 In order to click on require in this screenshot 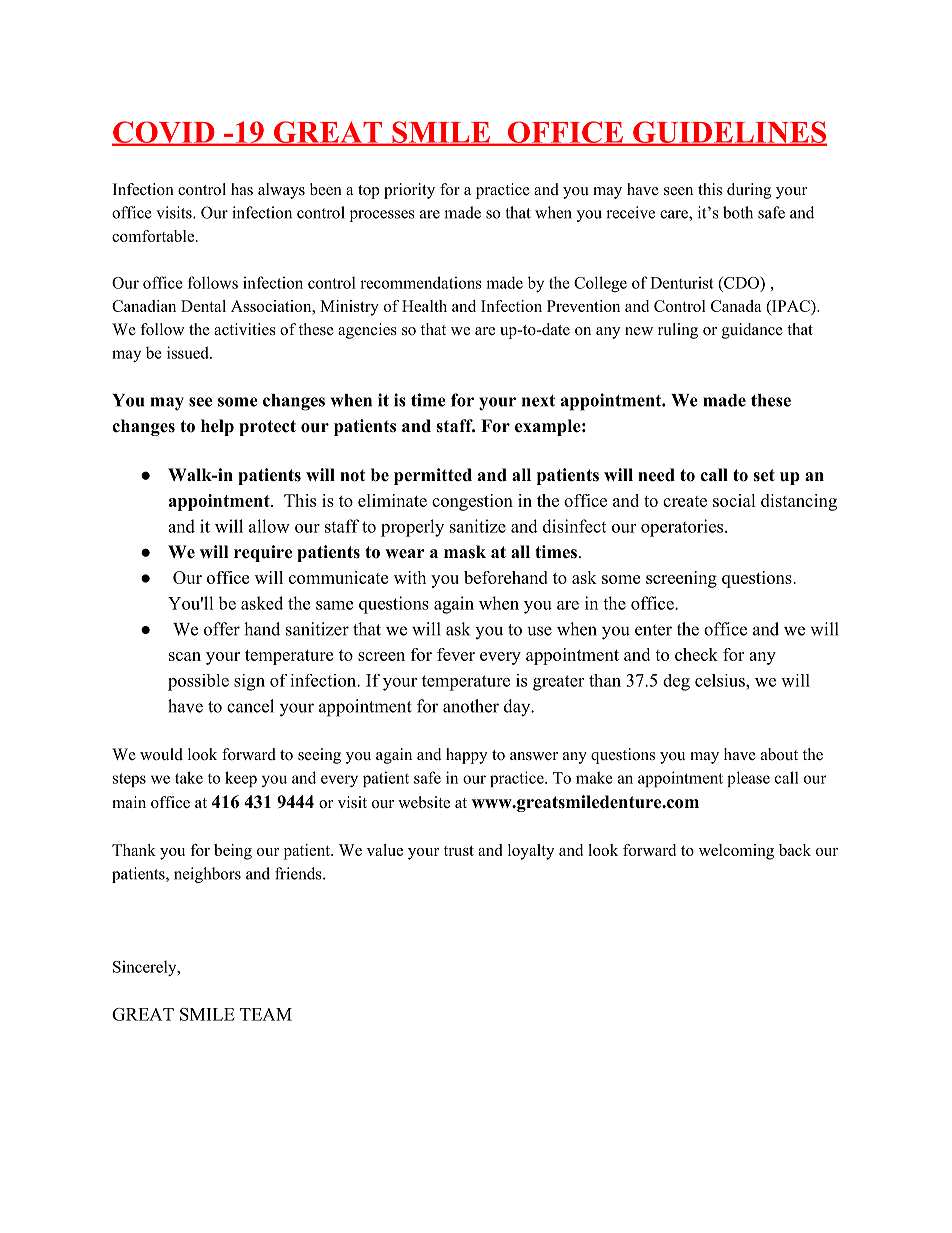, I will do `click(263, 553)`.
